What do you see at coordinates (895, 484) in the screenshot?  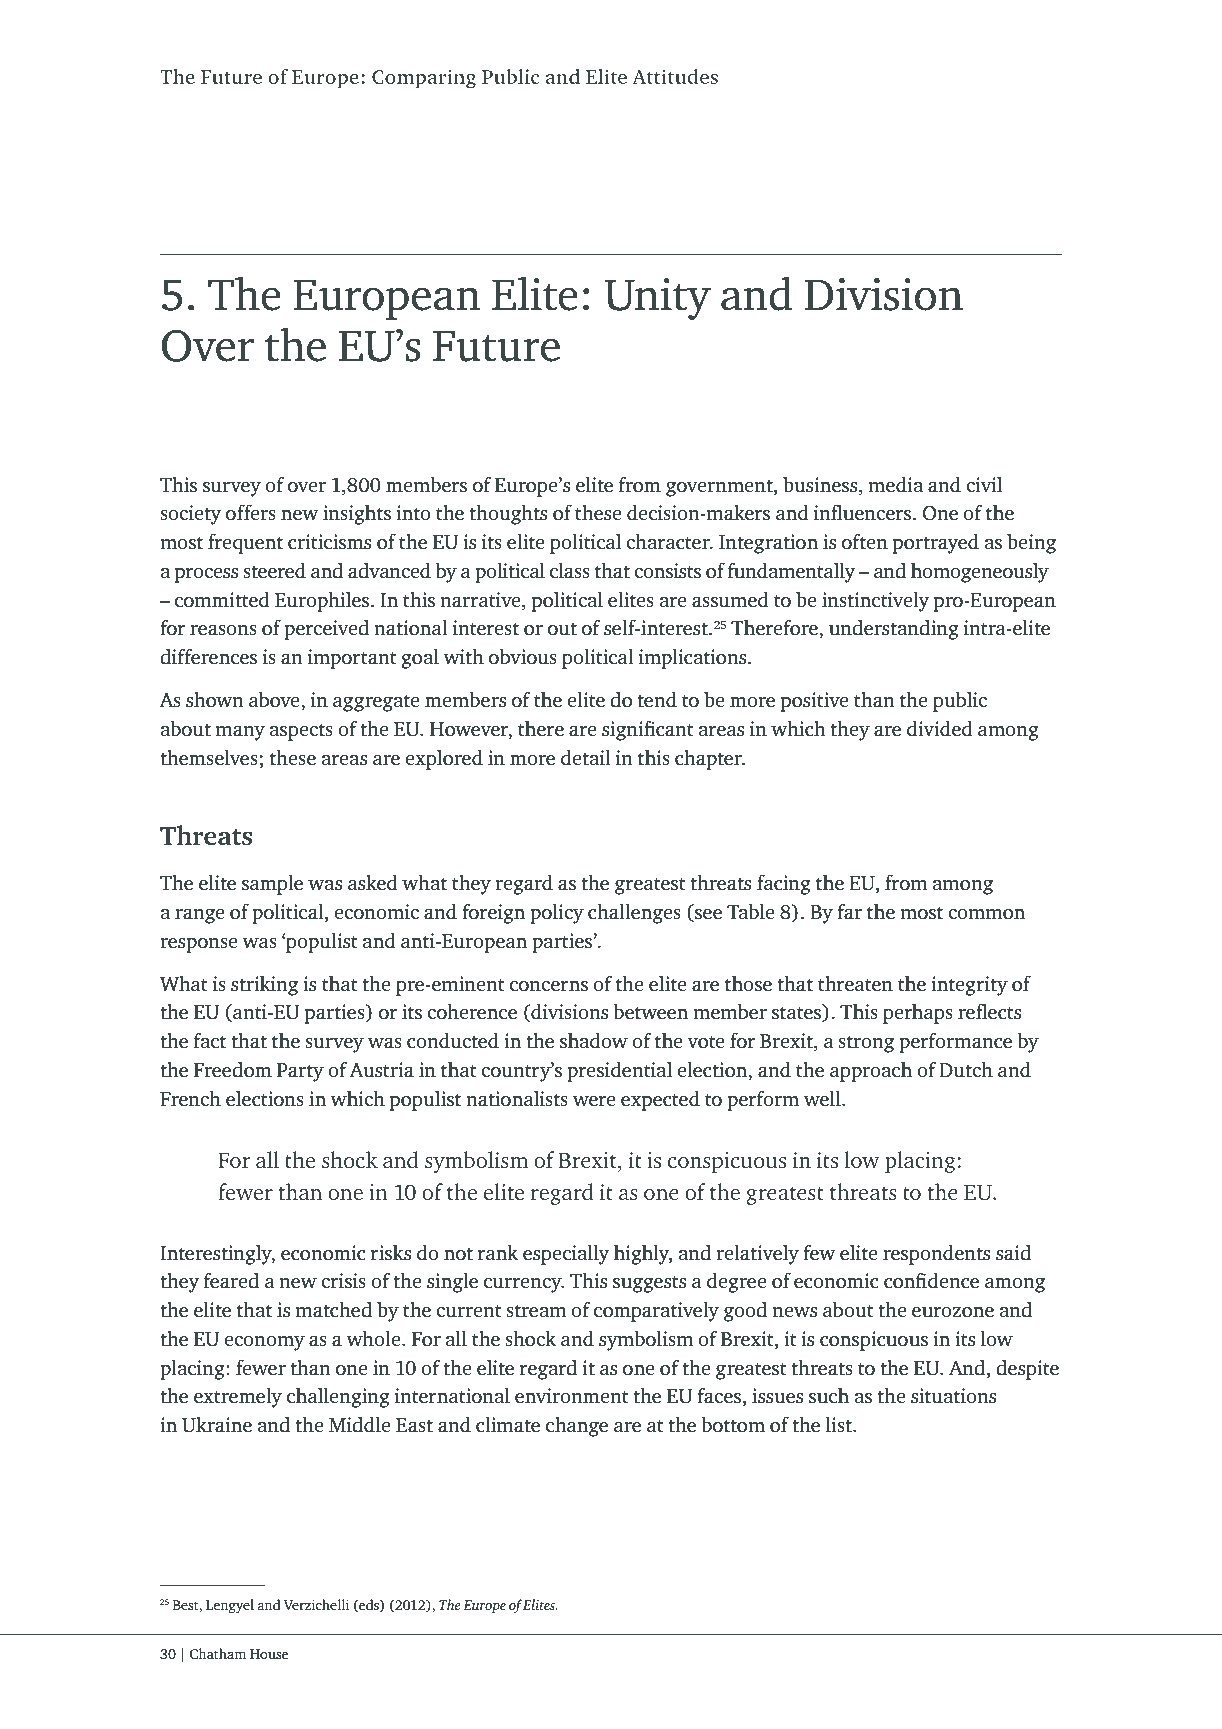 I see `media` at bounding box center [895, 484].
